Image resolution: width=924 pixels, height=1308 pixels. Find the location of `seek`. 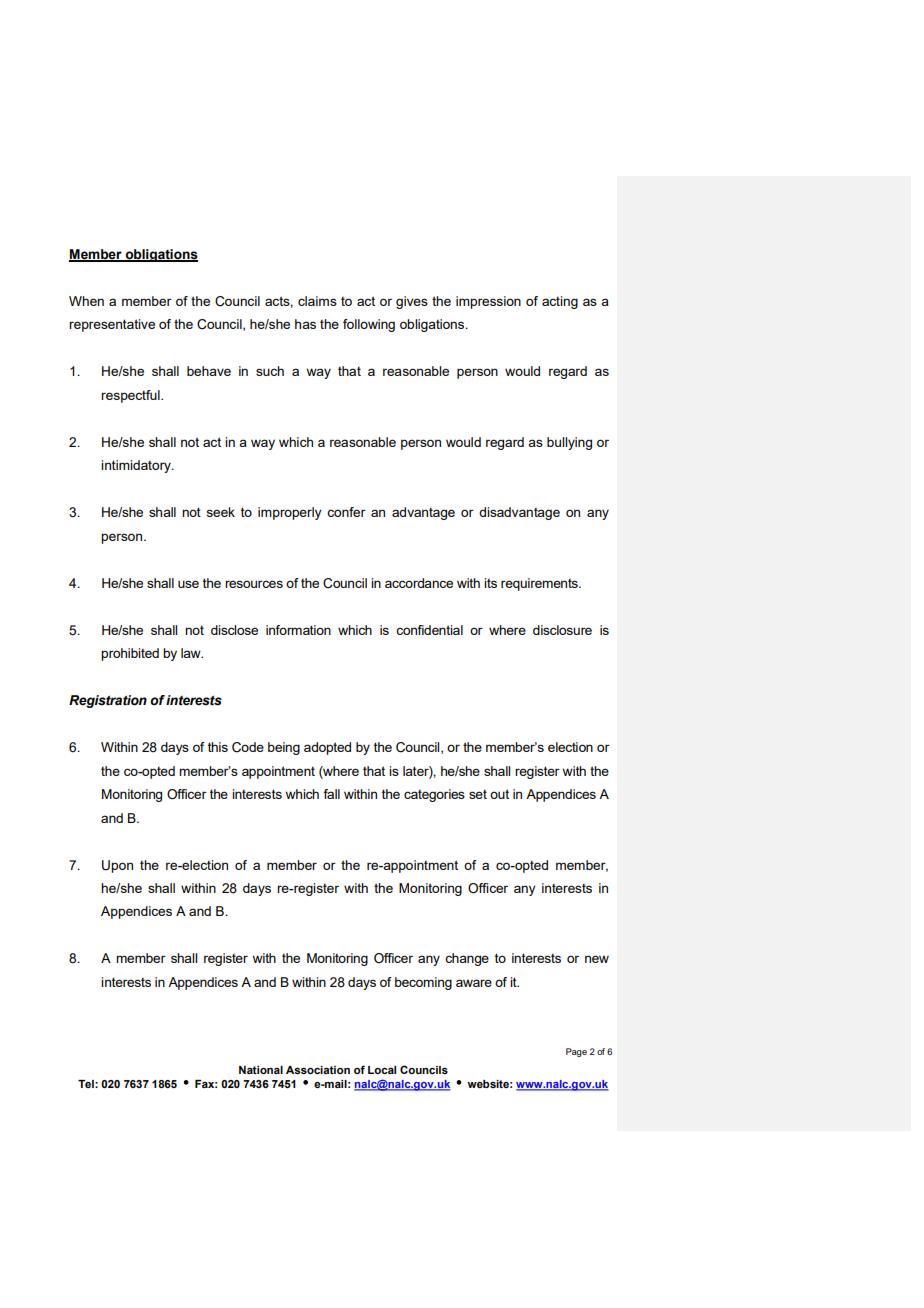

seek is located at coordinates (221, 512).
